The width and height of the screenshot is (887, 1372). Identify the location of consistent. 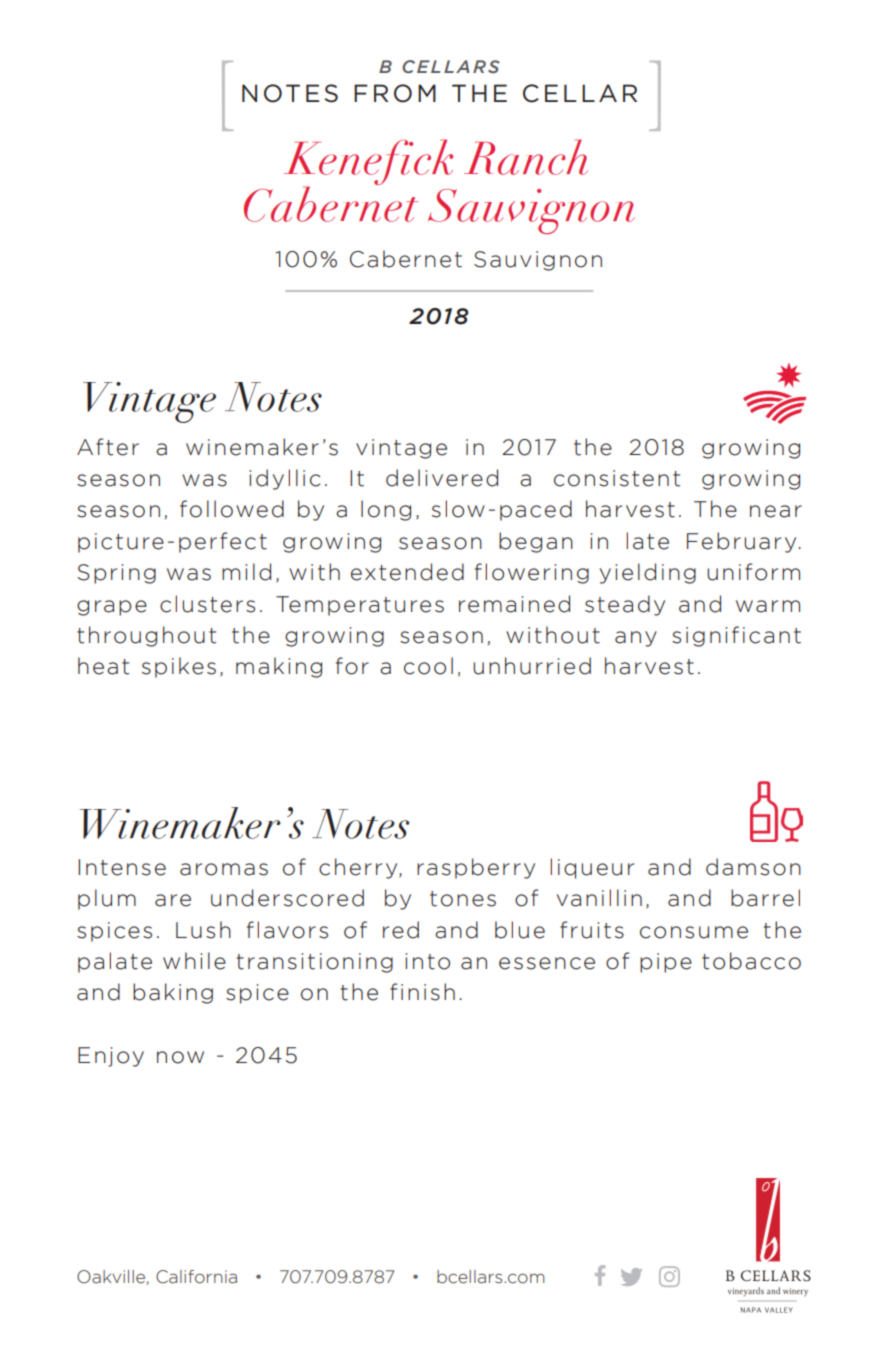
(617, 478).
